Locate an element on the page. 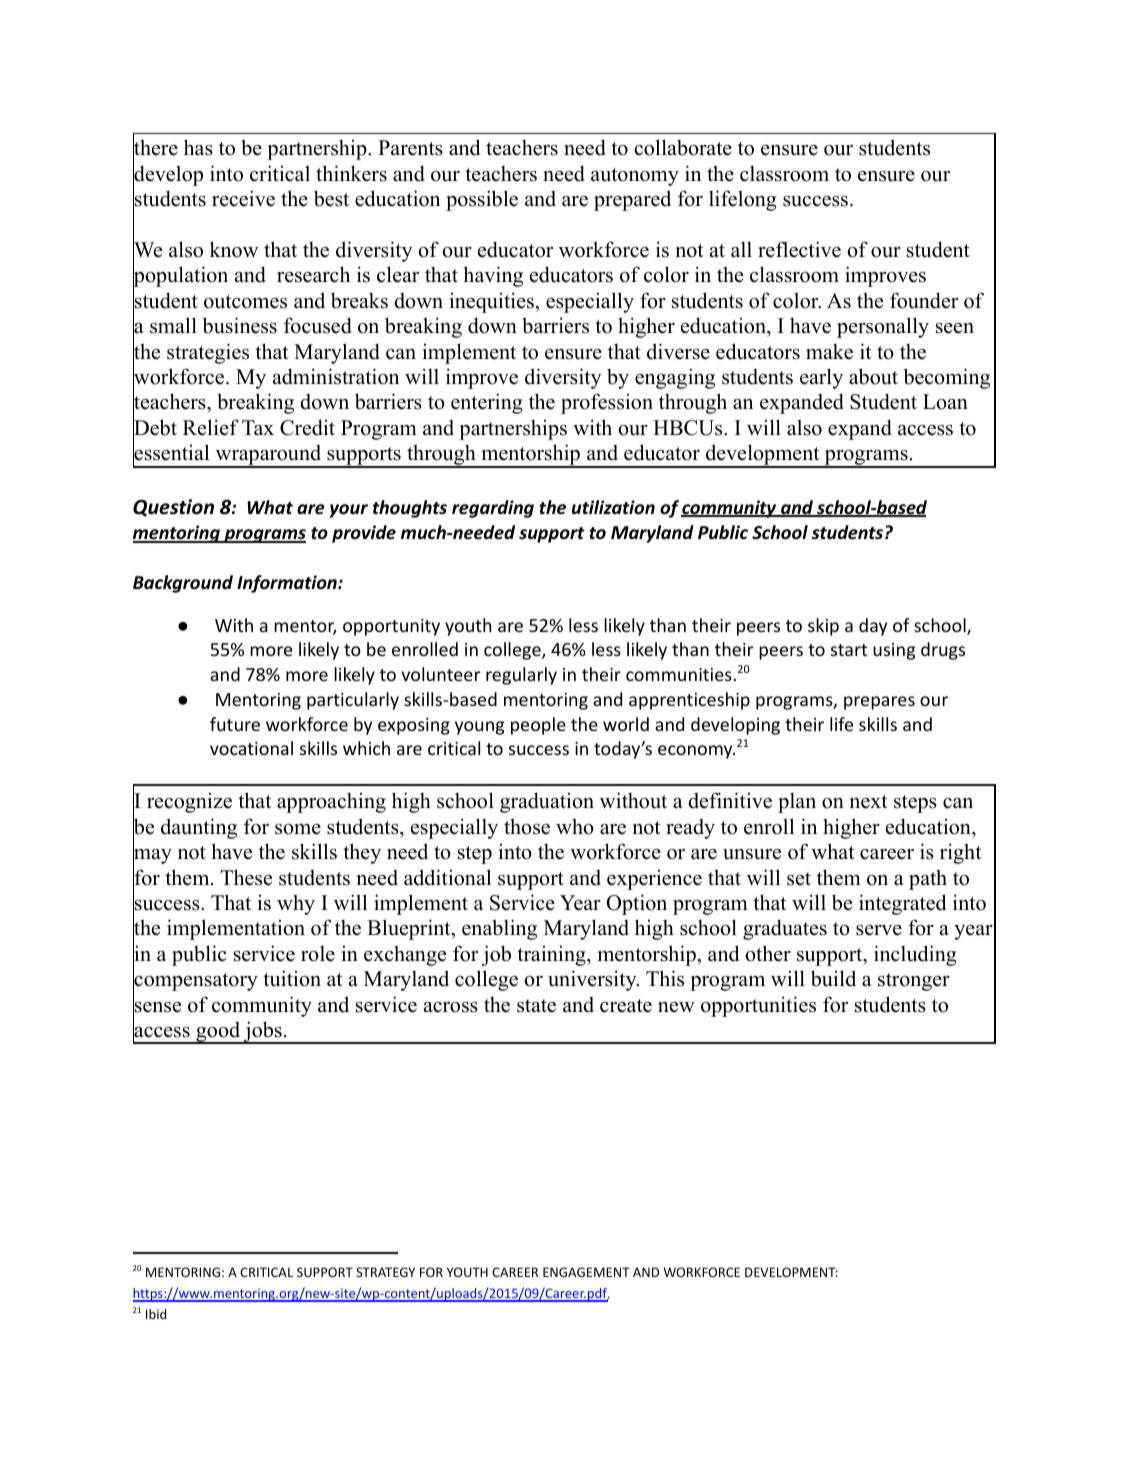  ENGAGEMENT is located at coordinates (586, 1272).
